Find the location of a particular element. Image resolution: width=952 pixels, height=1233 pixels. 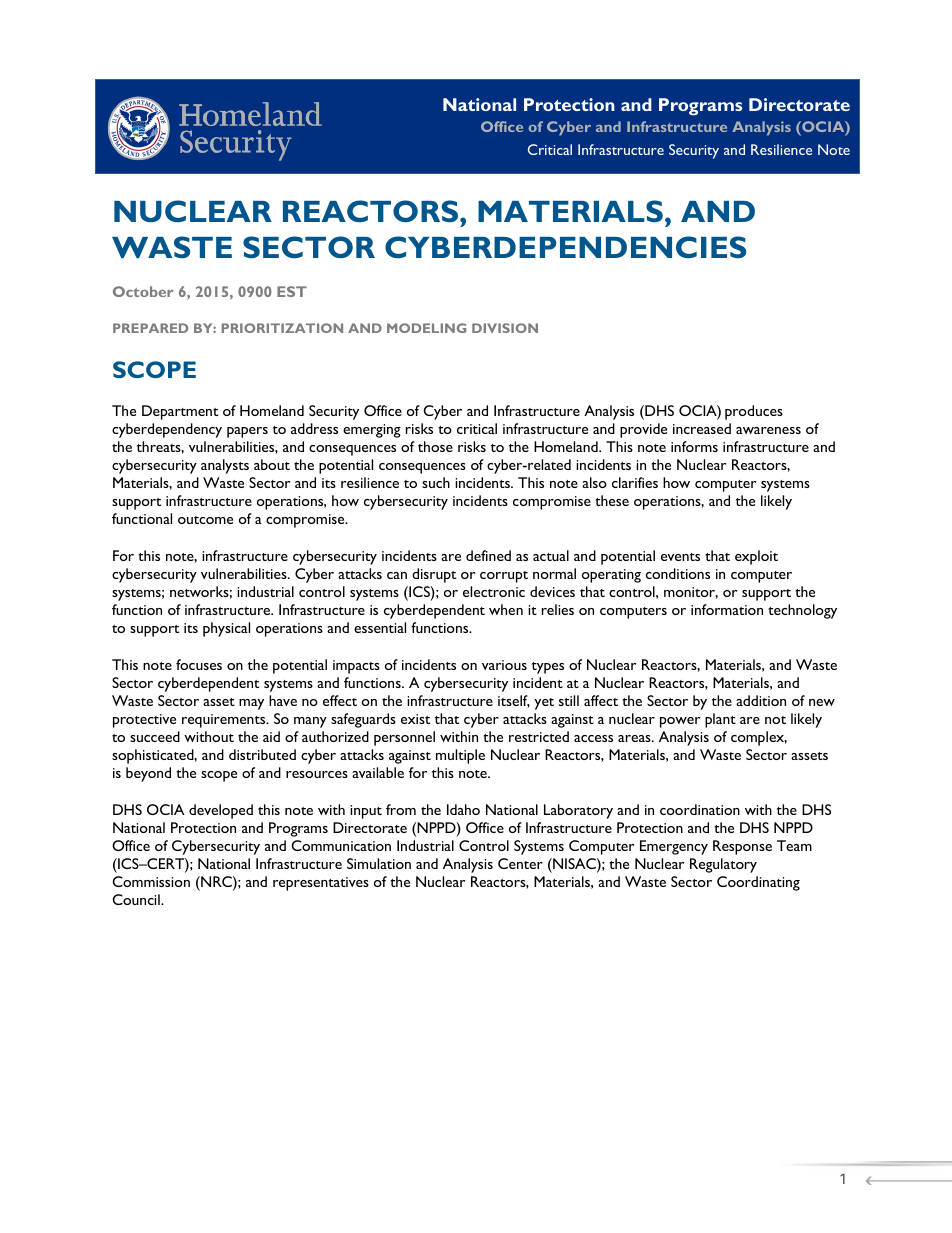

analysts is located at coordinates (225, 466).
